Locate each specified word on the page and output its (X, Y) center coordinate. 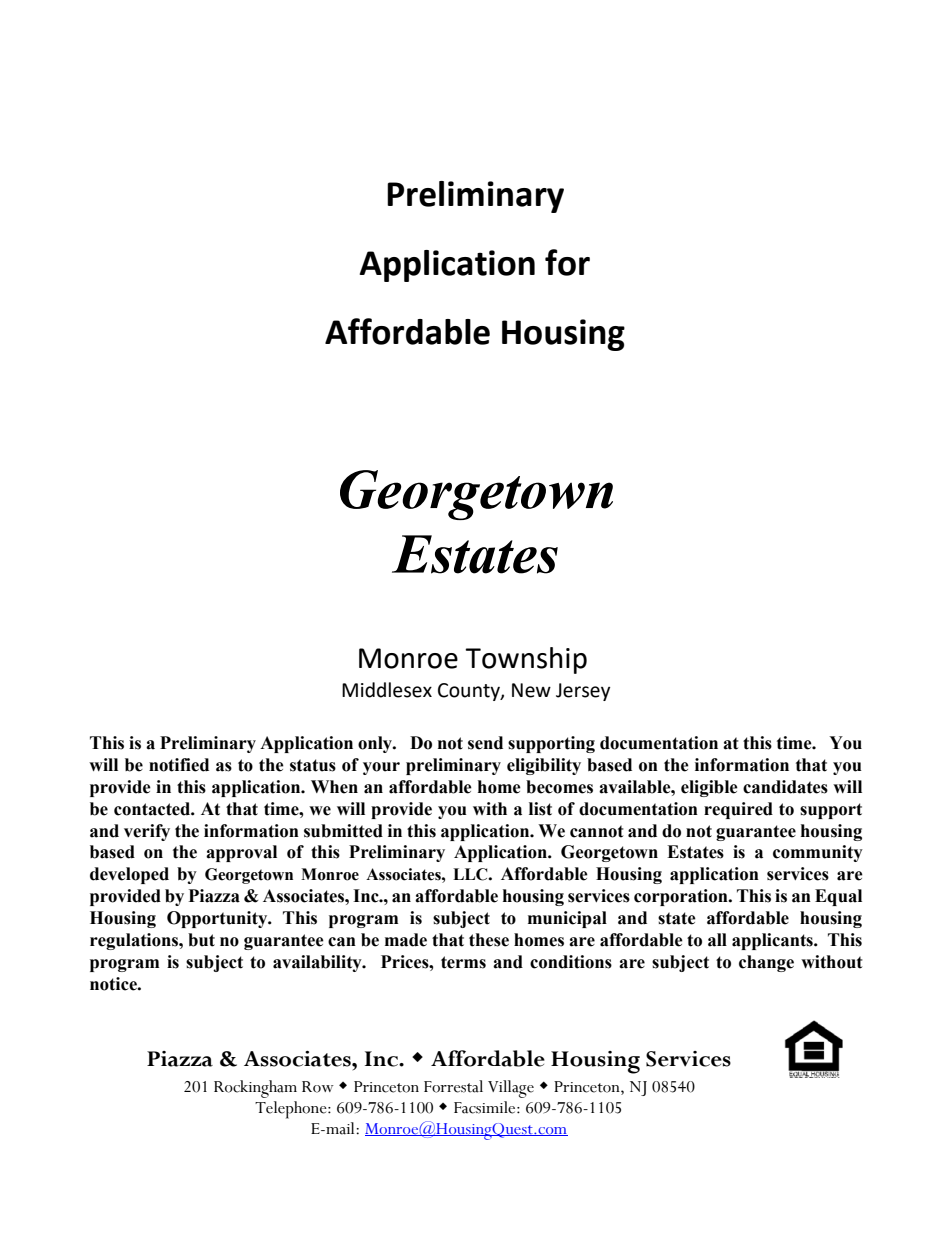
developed (129, 875)
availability (318, 963)
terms (463, 962)
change (766, 963)
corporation (682, 897)
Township (526, 660)
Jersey (583, 692)
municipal (567, 919)
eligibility (544, 766)
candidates (785, 787)
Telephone (292, 1110)
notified (179, 765)
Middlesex (387, 690)
